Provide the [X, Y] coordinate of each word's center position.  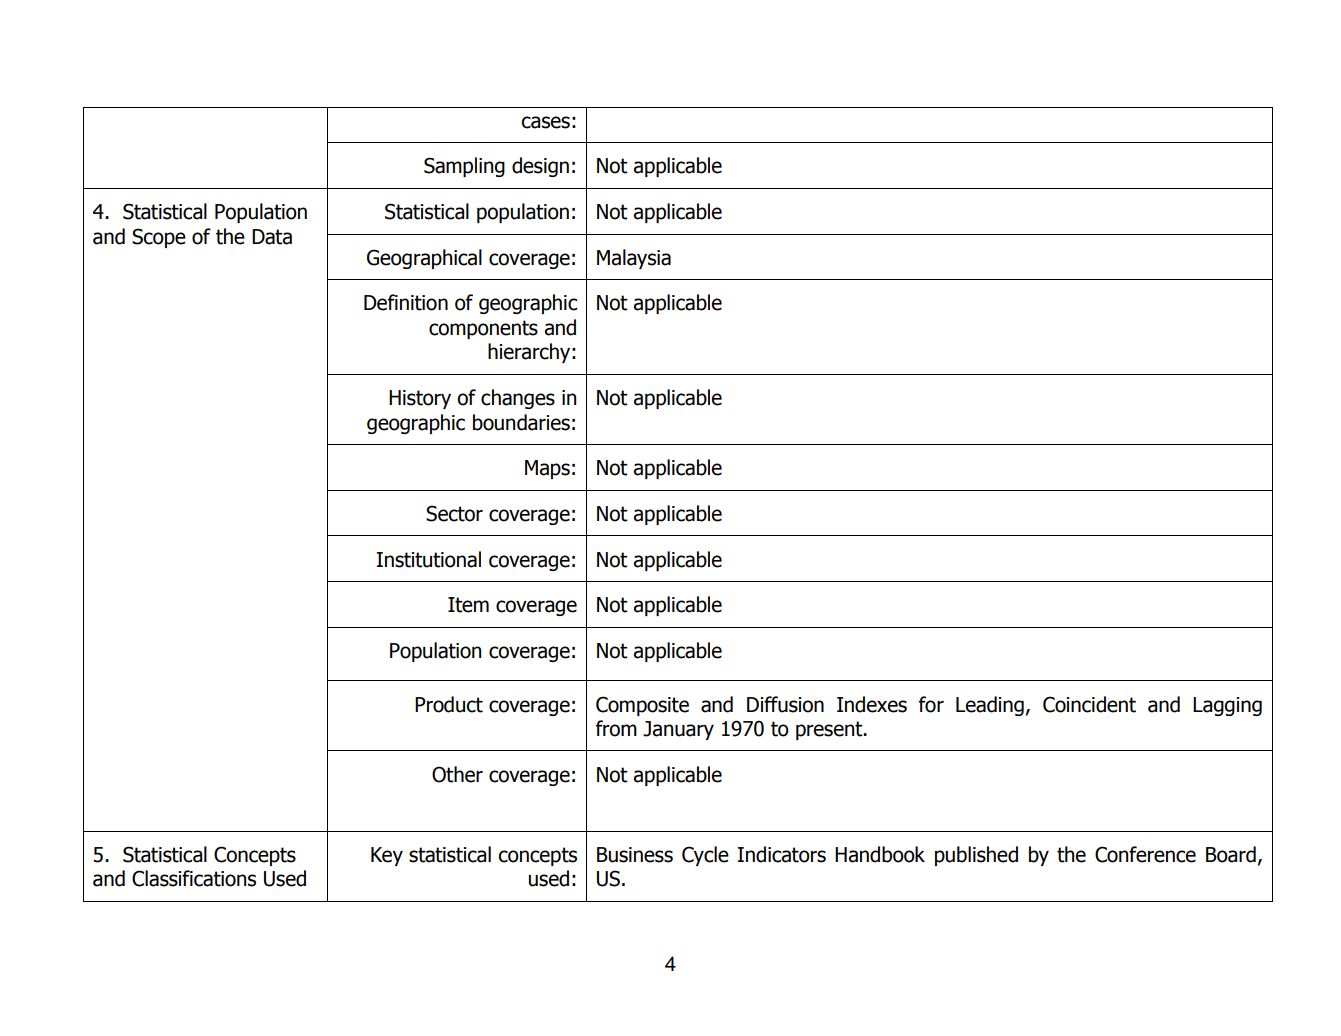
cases [545, 122]
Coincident [1089, 704]
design [540, 167]
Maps [547, 469]
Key [387, 856]
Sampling [464, 167]
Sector [454, 513]
